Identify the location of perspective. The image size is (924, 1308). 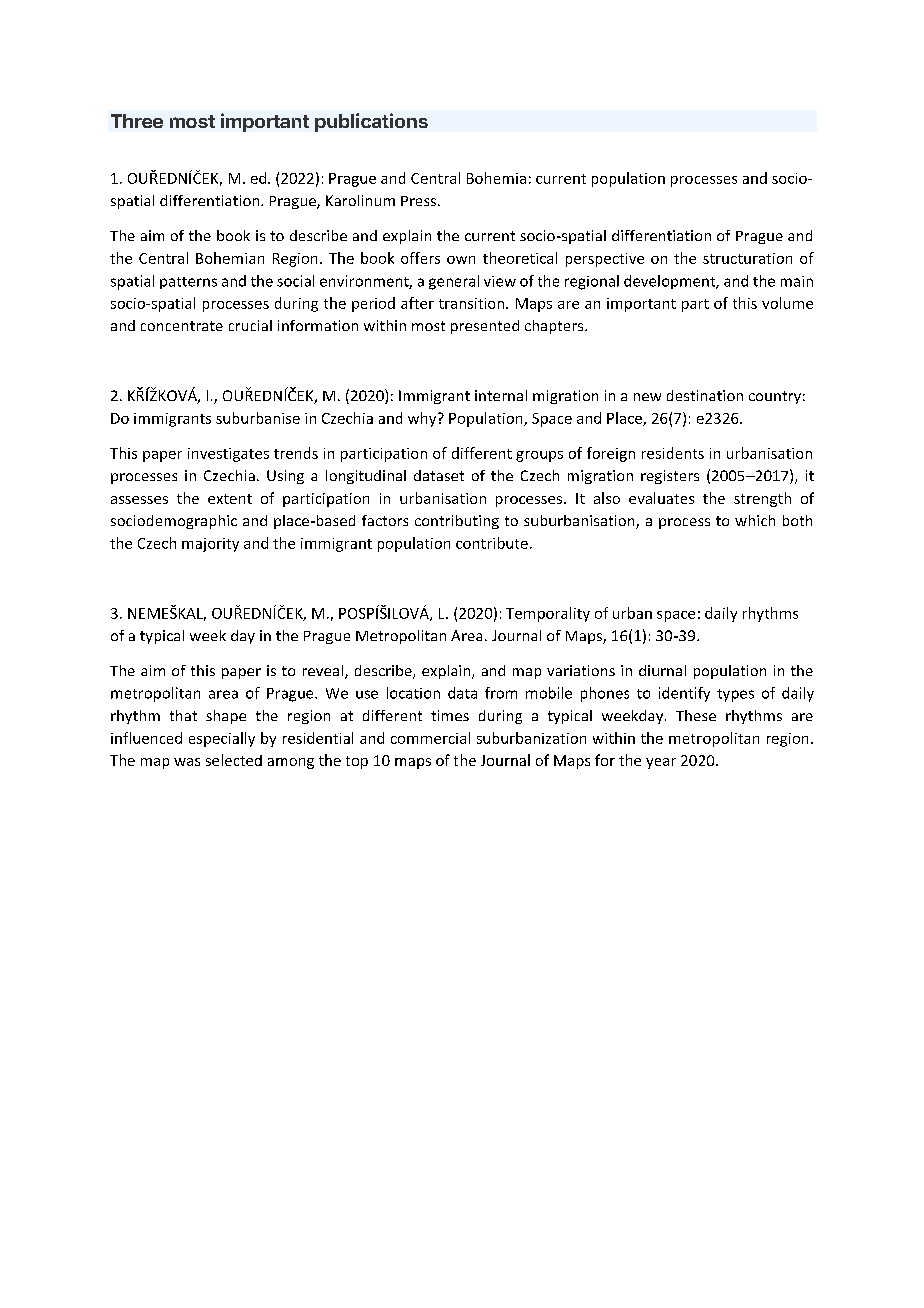
(605, 260).
